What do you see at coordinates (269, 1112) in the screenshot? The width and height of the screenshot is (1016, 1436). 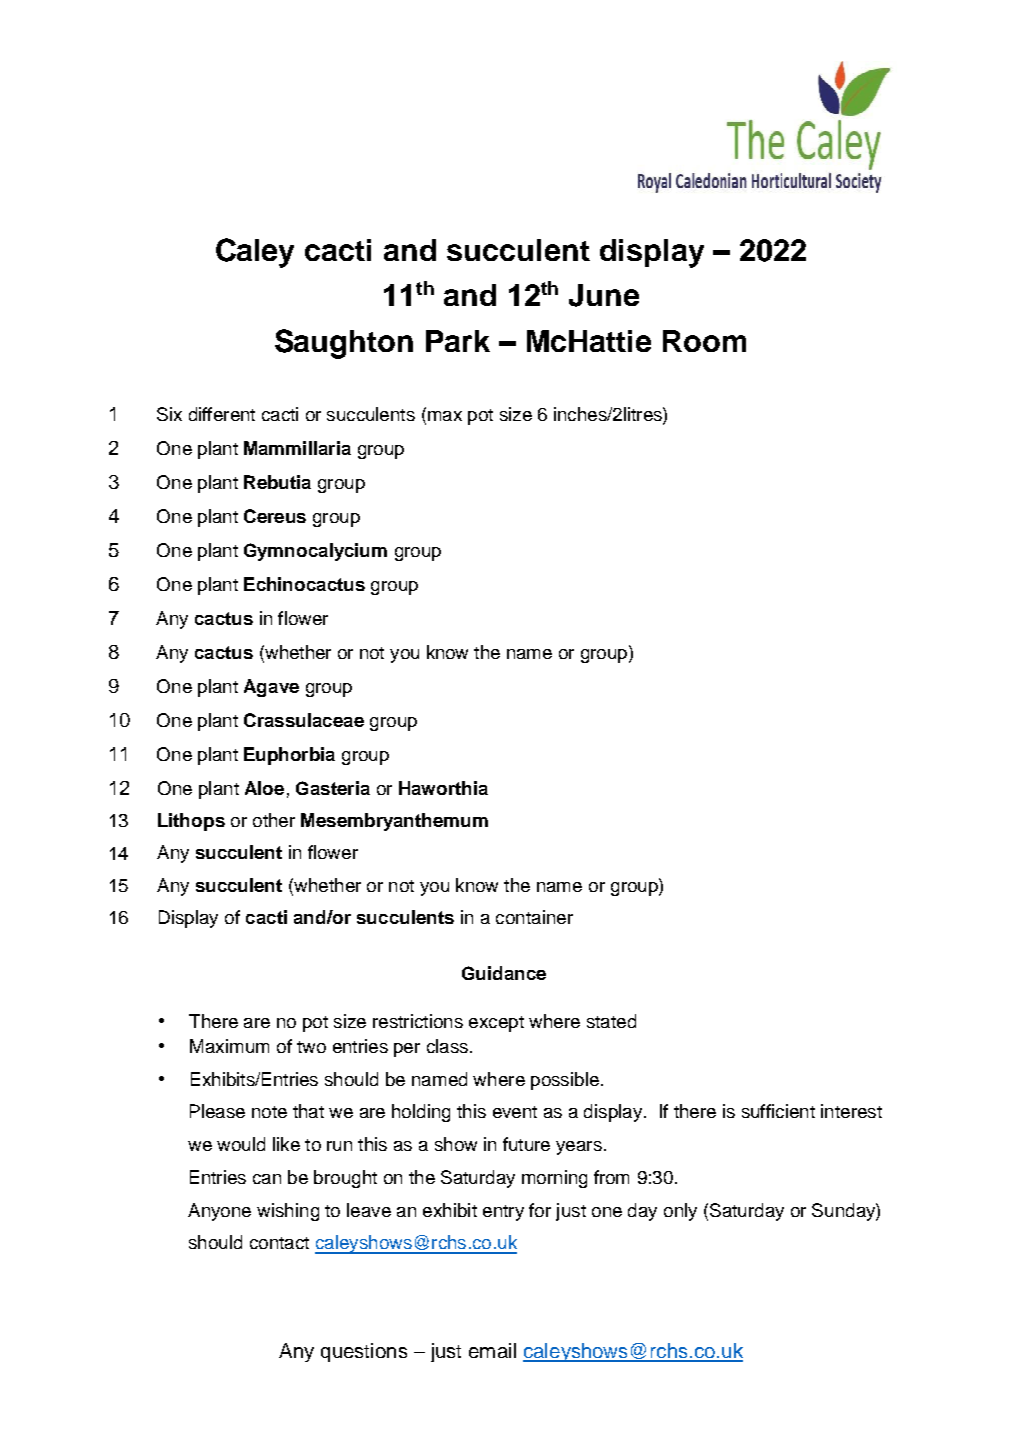 I see `note` at bounding box center [269, 1112].
